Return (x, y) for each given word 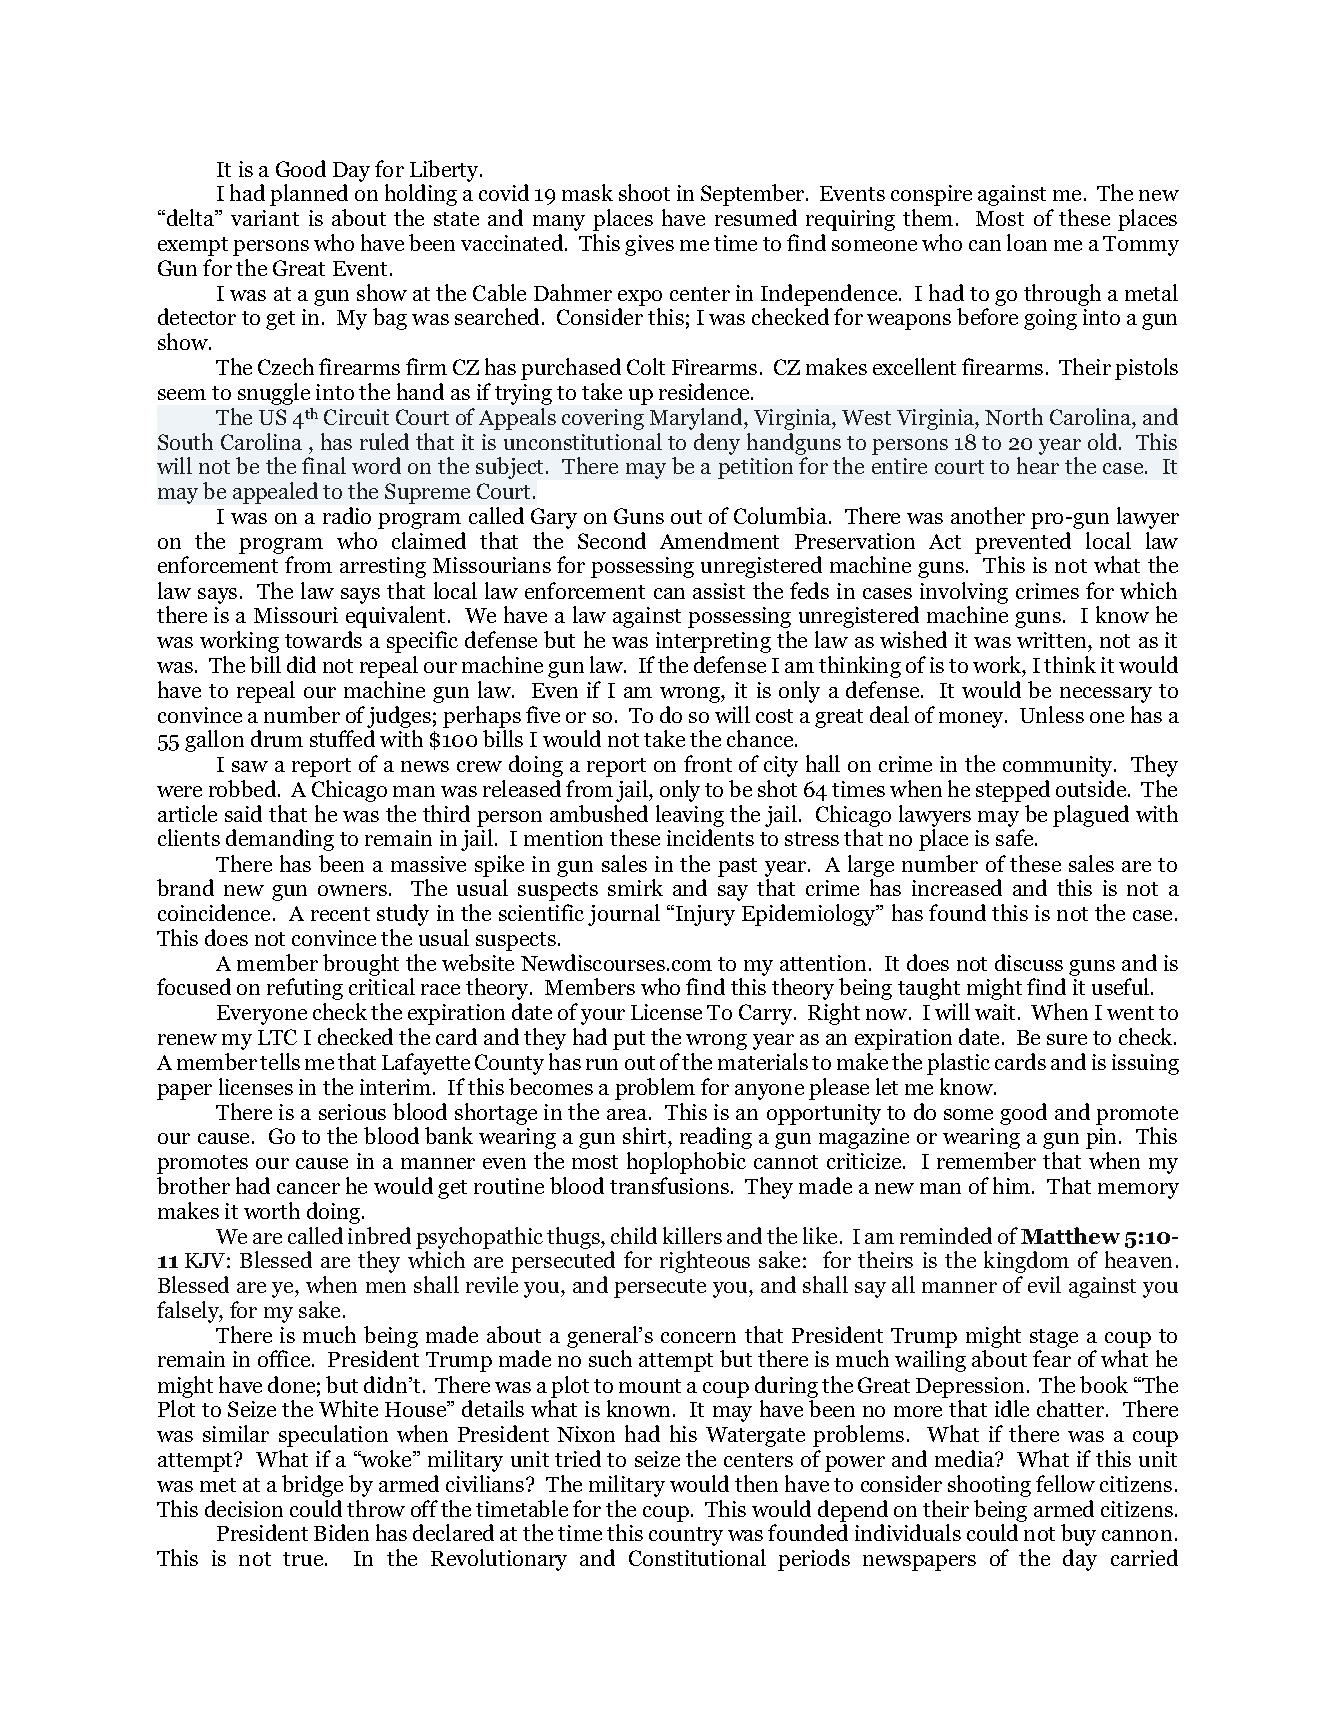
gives (649, 245)
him (1013, 1185)
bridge (312, 1486)
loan (1027, 242)
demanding (280, 840)
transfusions (669, 1185)
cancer (308, 1188)
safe (1016, 837)
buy (1078, 1535)
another (988, 515)
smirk (635, 887)
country (686, 1536)
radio (347, 515)
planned (309, 195)
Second (612, 540)
